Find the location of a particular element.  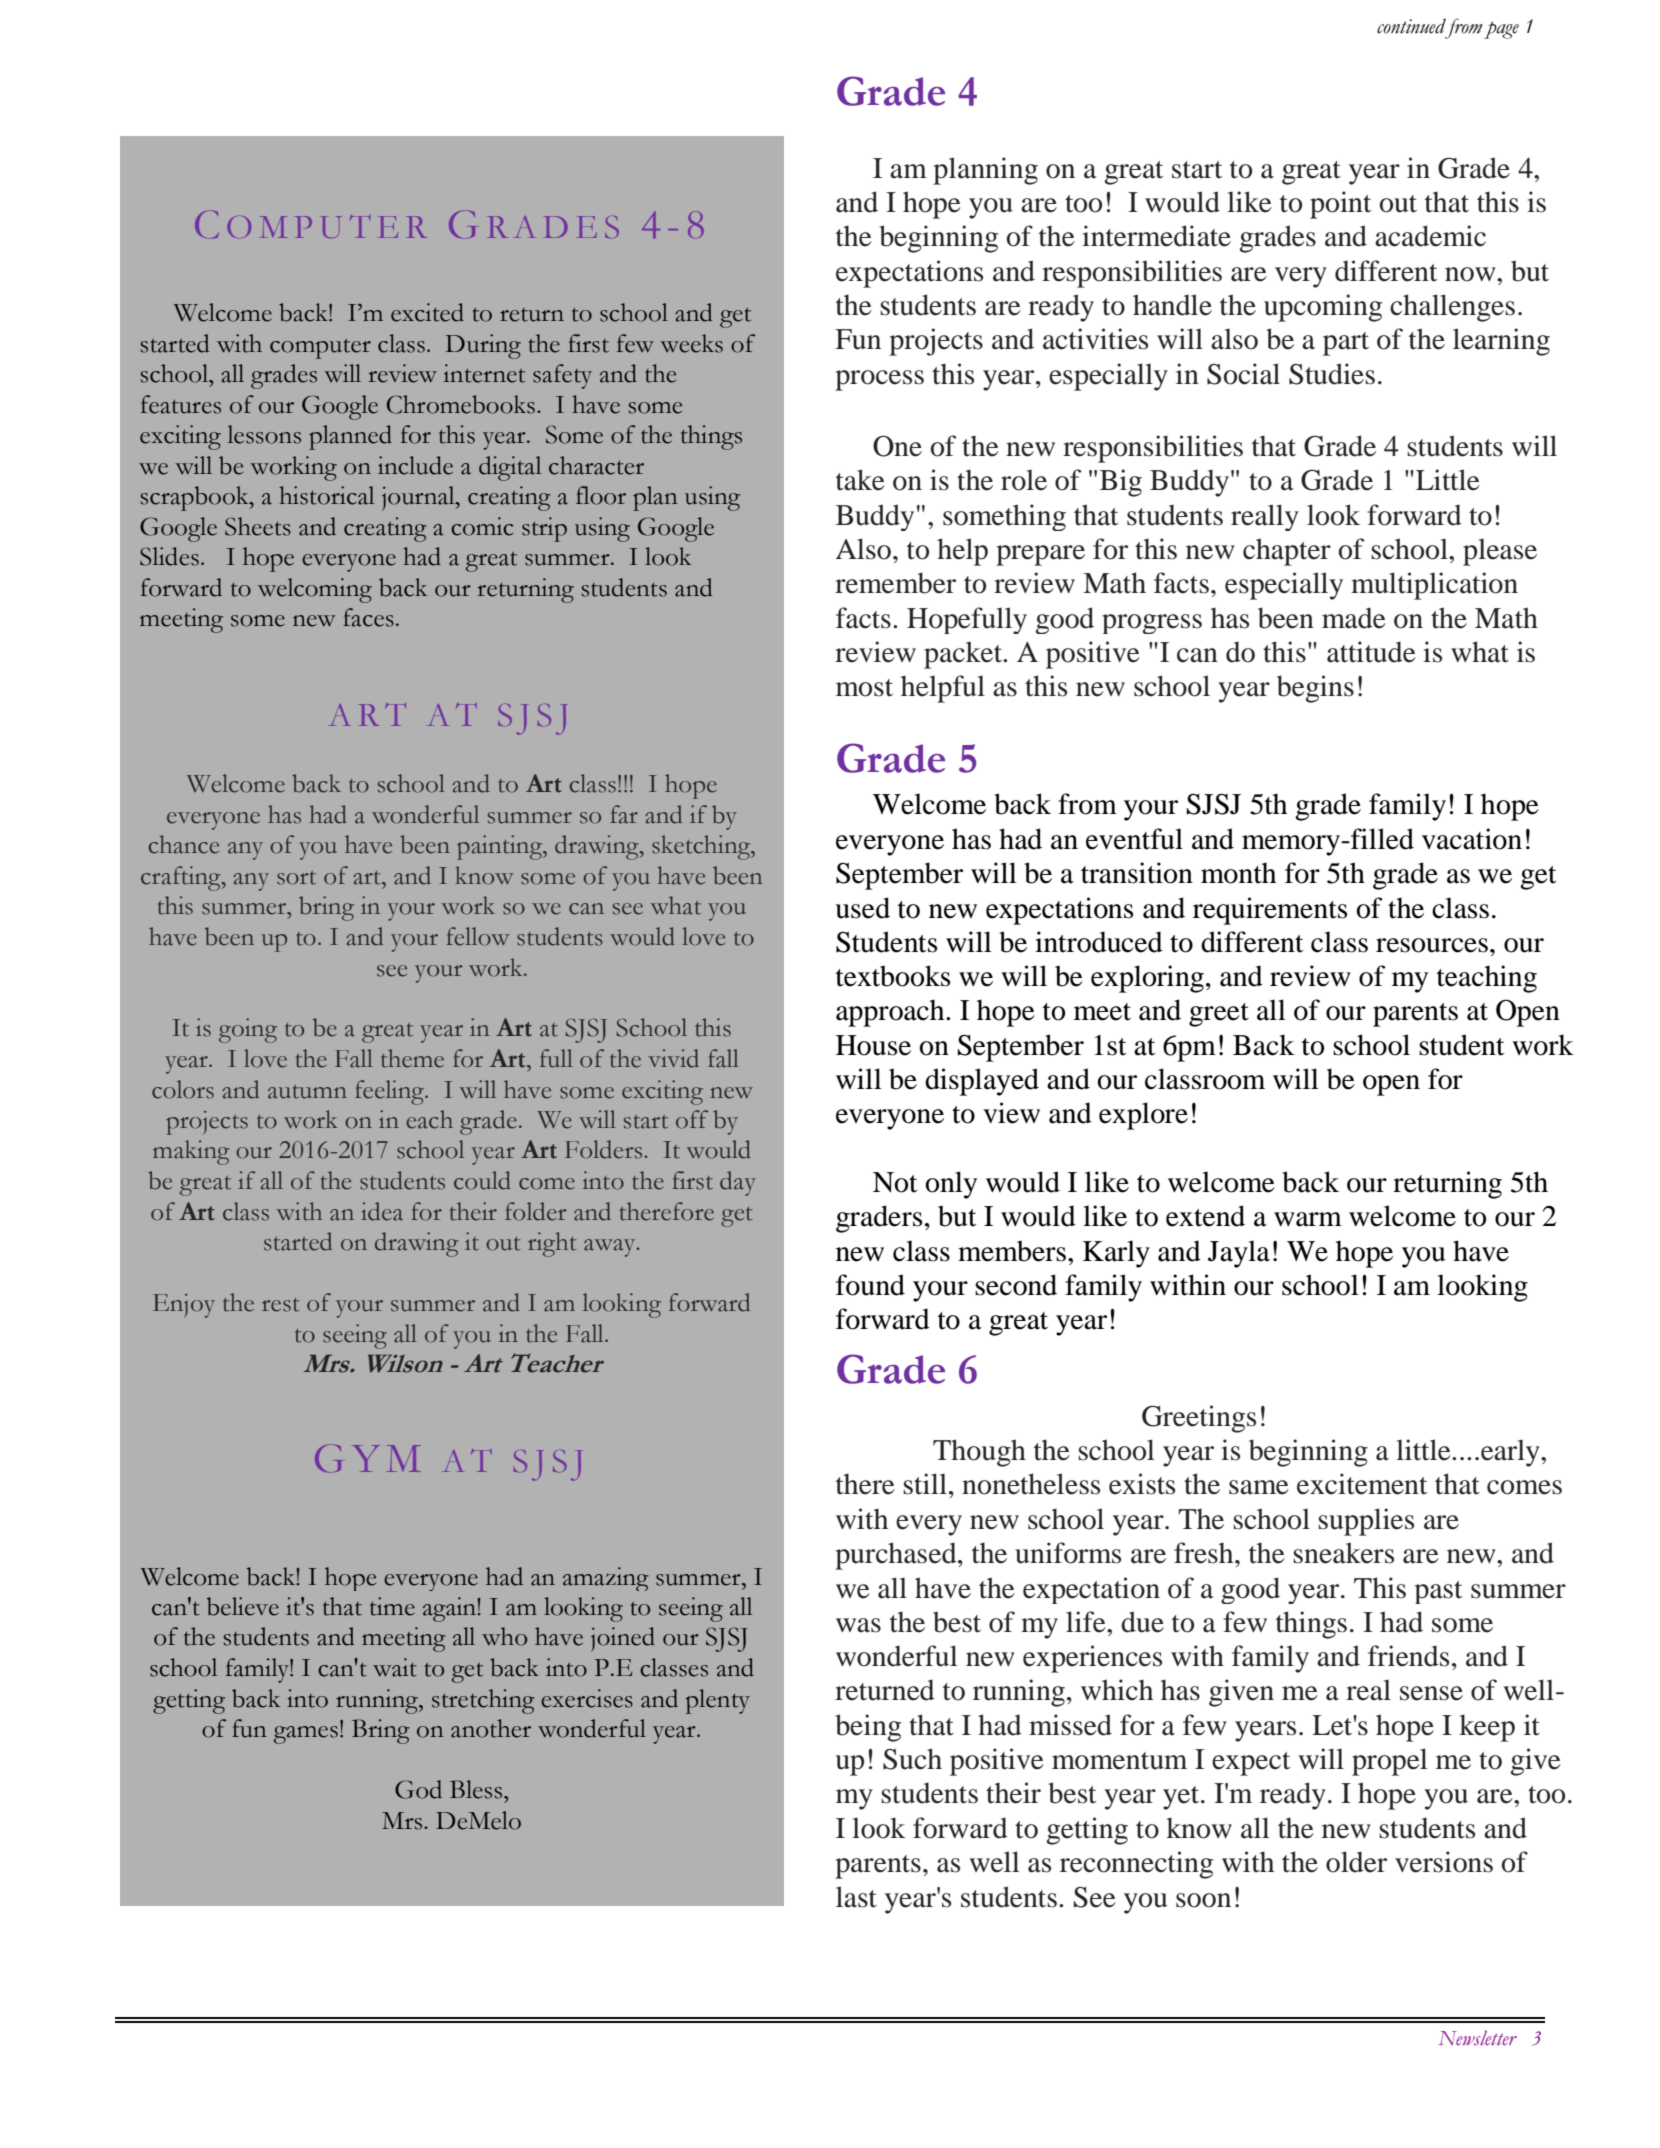

going is located at coordinates (248, 1030).
